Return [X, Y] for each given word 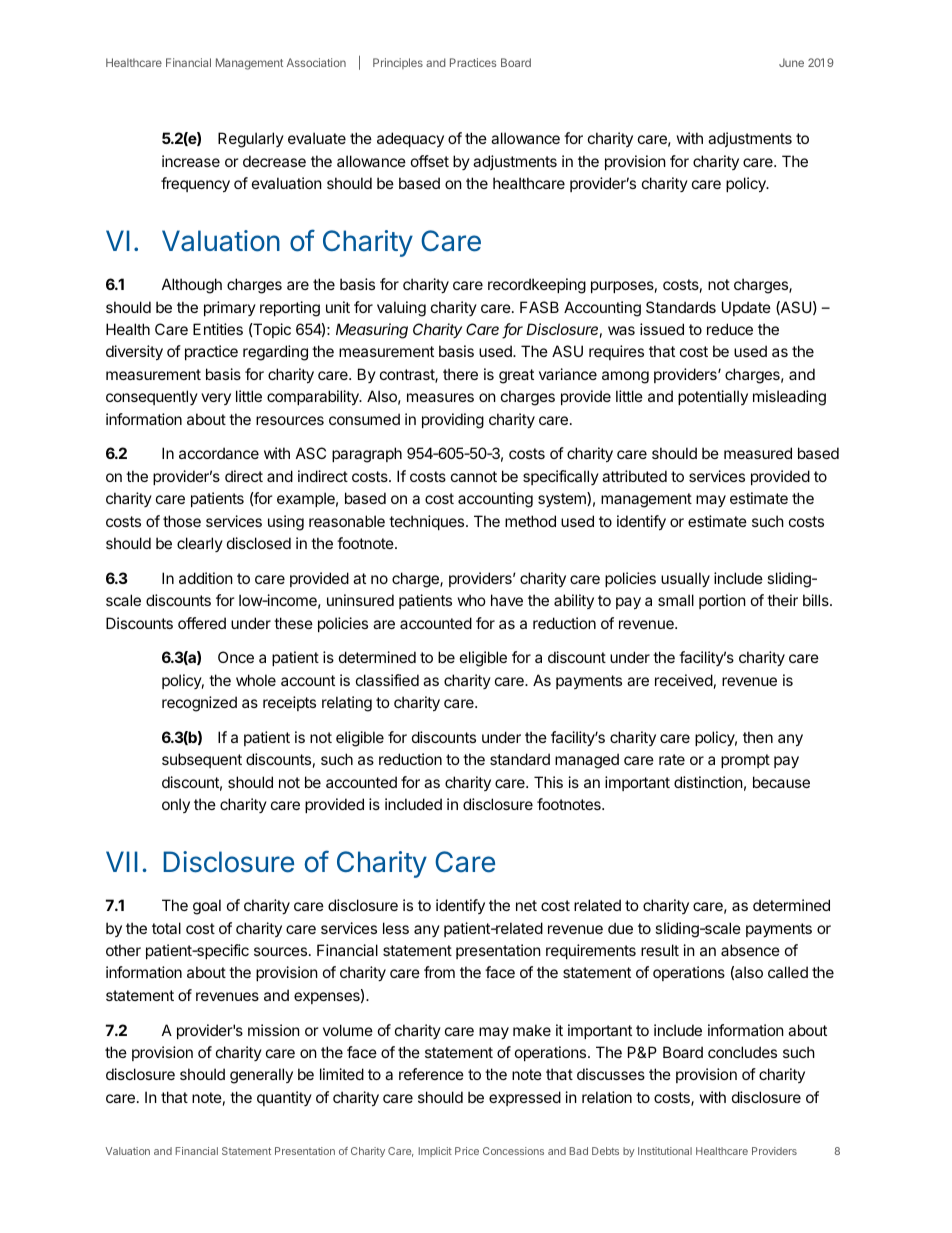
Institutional [665, 1151]
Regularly [251, 140]
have [507, 600]
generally [261, 1076]
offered [202, 623]
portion [722, 601]
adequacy [410, 139]
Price [467, 1151]
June [791, 62]
